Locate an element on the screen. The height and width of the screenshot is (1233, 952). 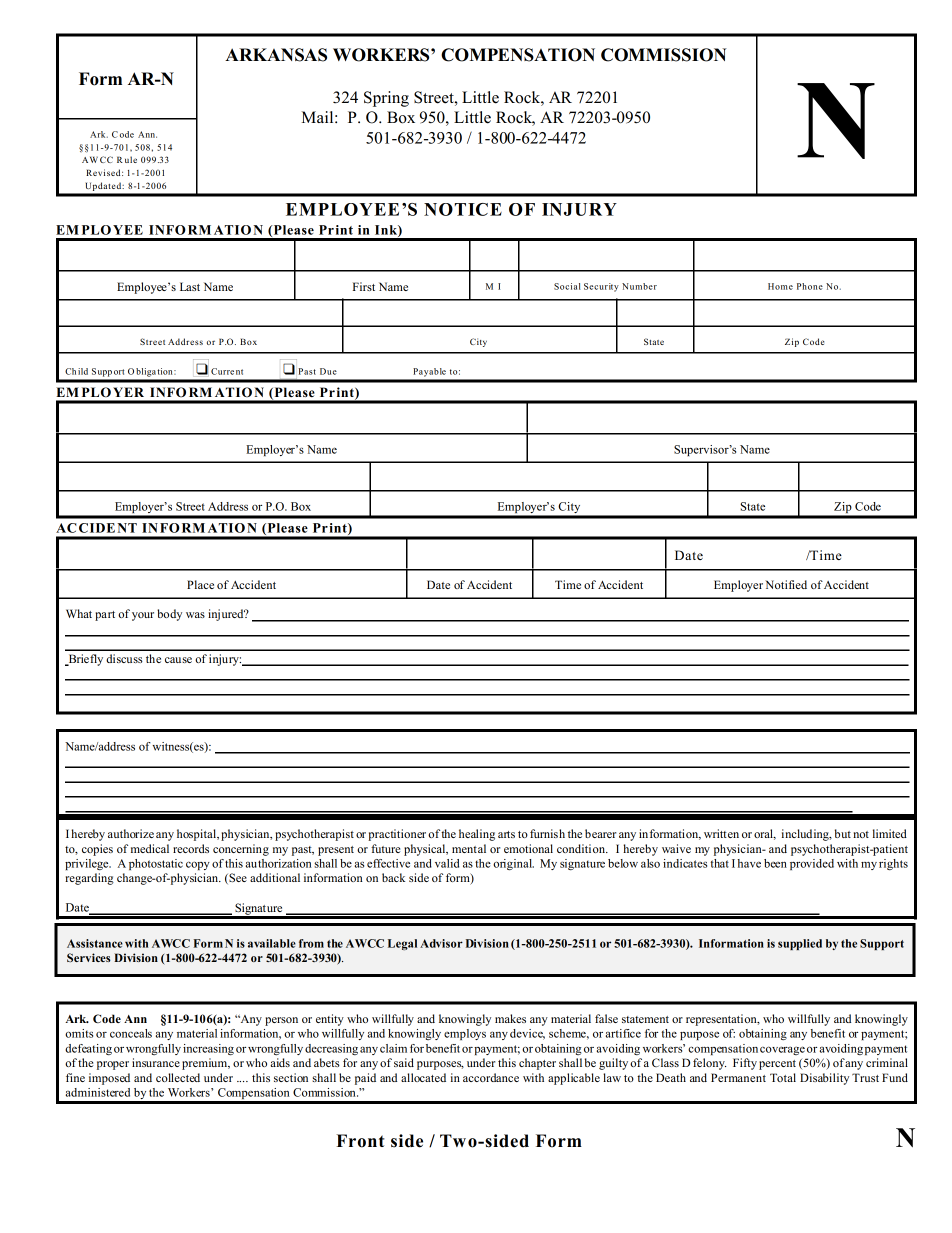
body is located at coordinates (169, 615).
